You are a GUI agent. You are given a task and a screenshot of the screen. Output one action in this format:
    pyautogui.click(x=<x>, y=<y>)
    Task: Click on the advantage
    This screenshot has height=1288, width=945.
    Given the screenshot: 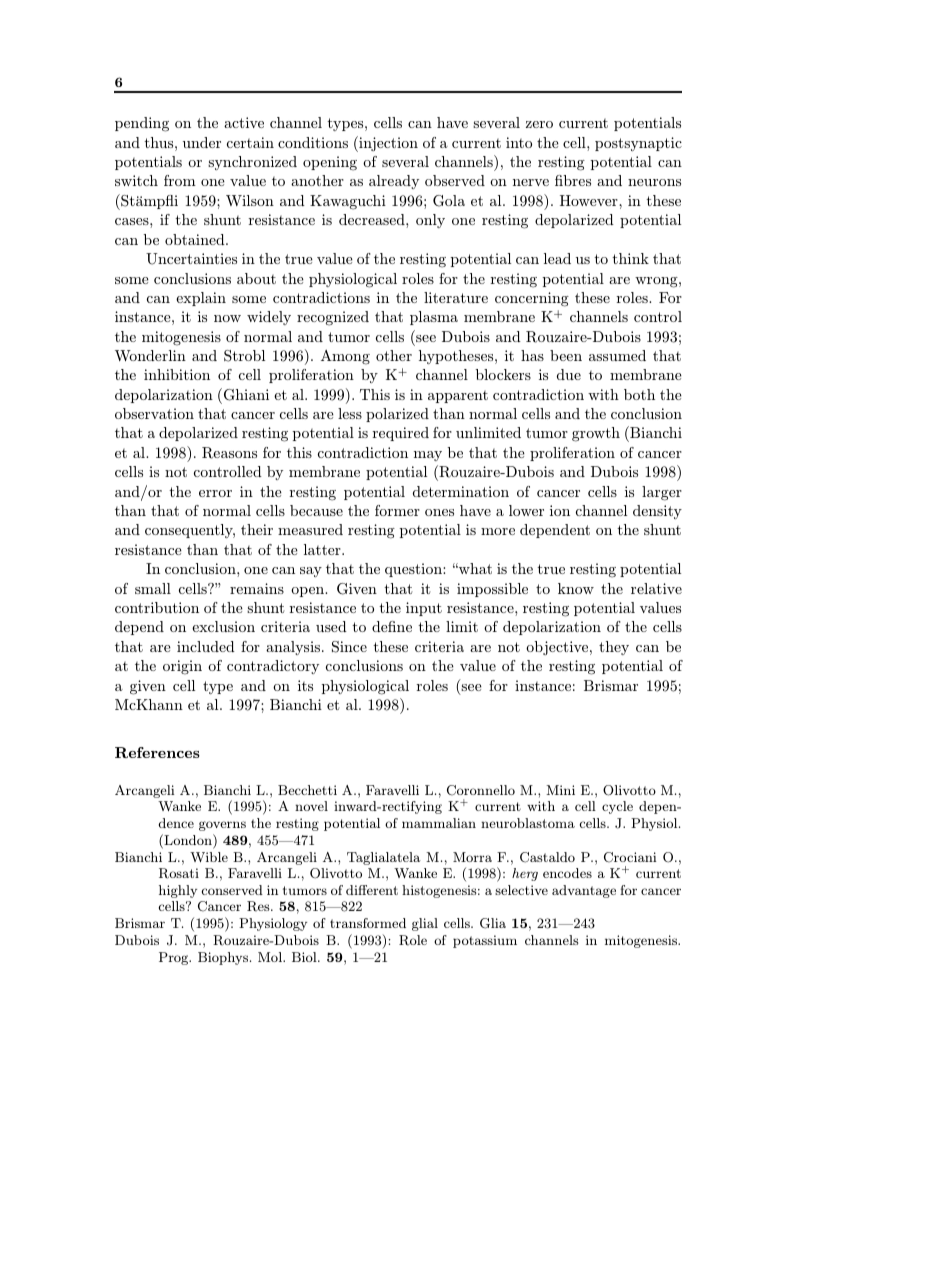 What is the action you would take?
    pyautogui.click(x=584, y=891)
